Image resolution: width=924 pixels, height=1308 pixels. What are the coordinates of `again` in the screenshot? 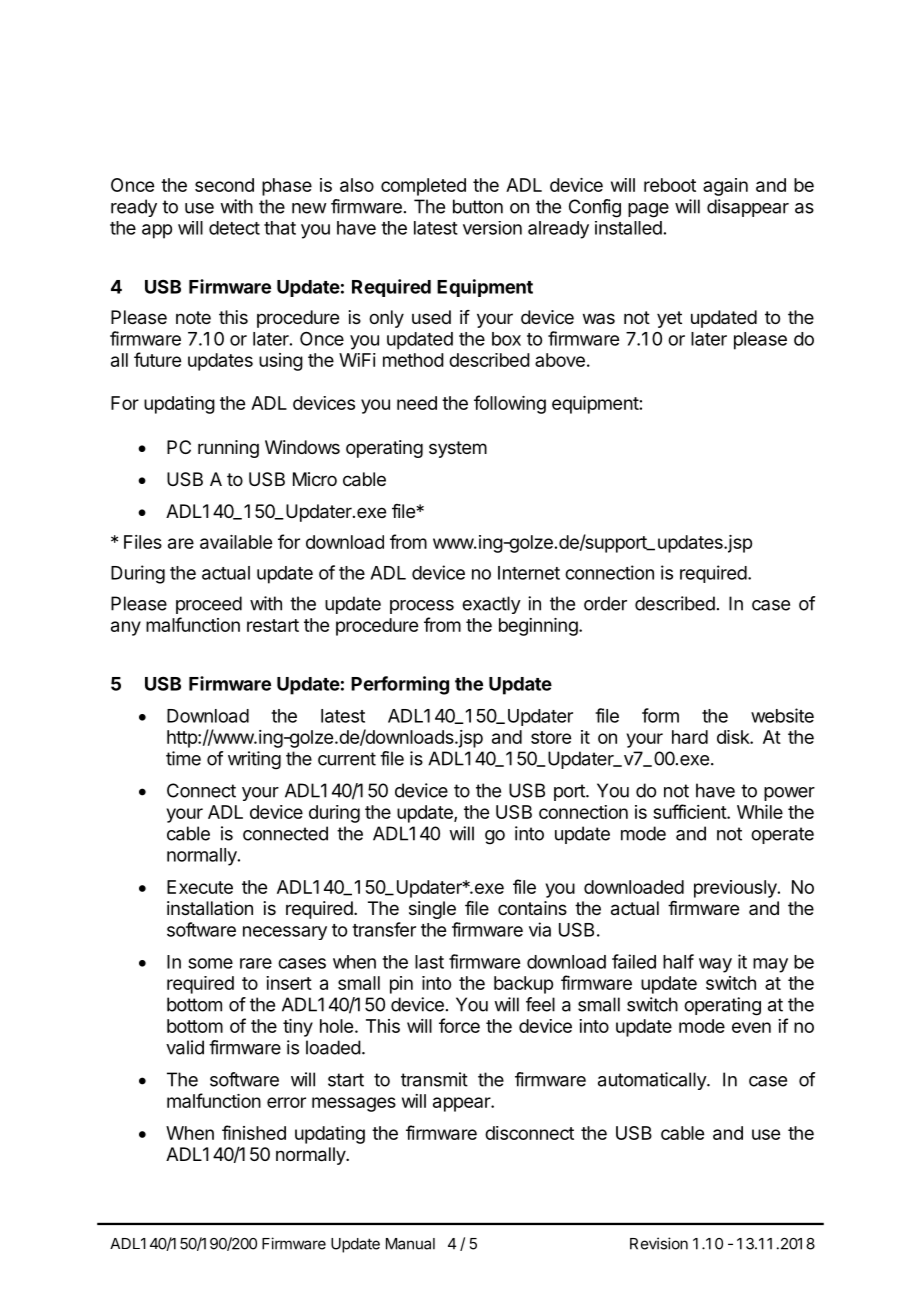 It's located at (725, 187).
